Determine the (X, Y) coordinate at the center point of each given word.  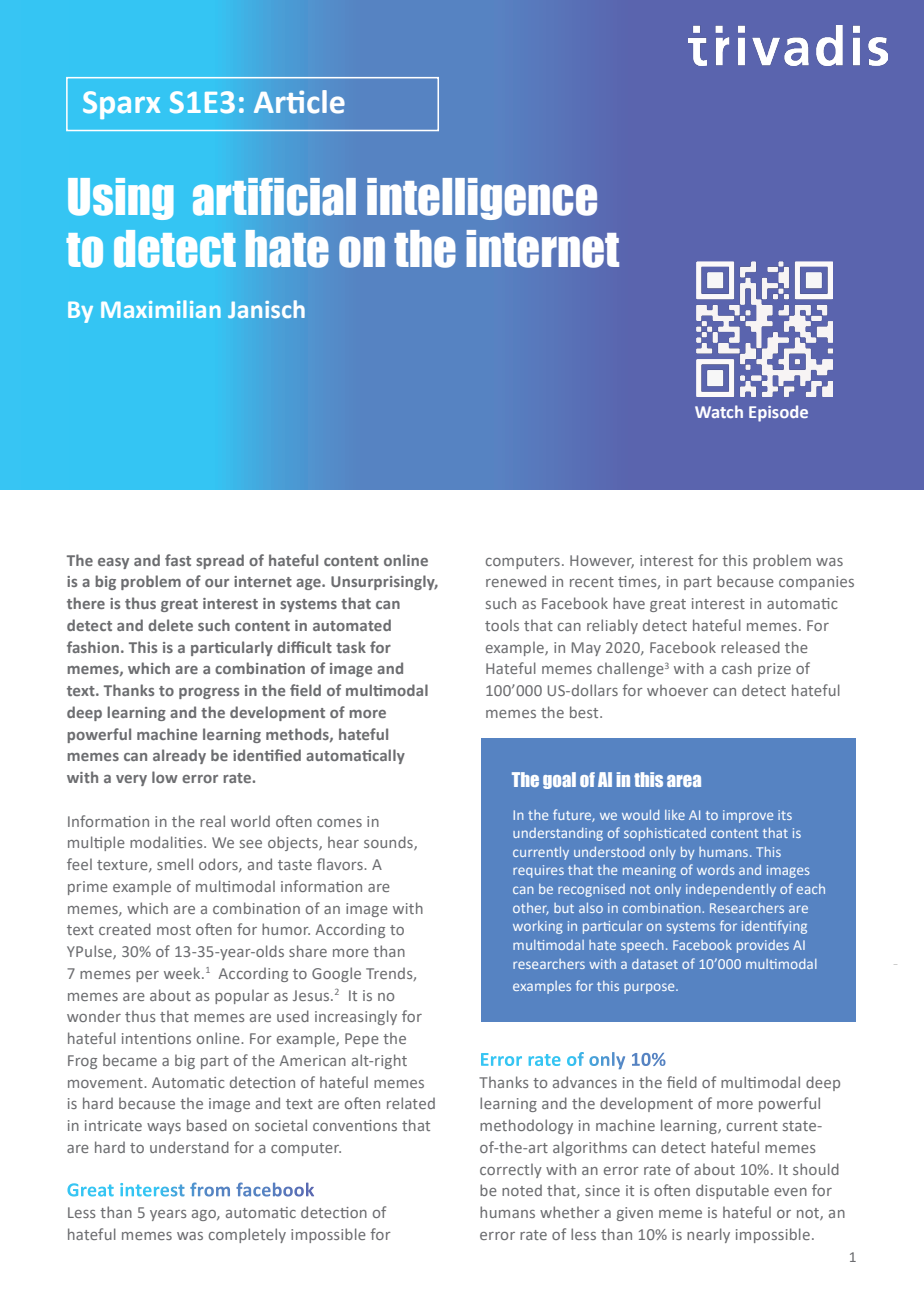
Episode (778, 413)
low (165, 777)
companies (816, 583)
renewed (516, 581)
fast (178, 560)
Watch (719, 411)
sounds (389, 843)
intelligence (482, 199)
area (684, 781)
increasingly (356, 1017)
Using (121, 199)
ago (205, 1215)
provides (763, 946)
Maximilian (161, 309)
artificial (274, 197)
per (147, 976)
